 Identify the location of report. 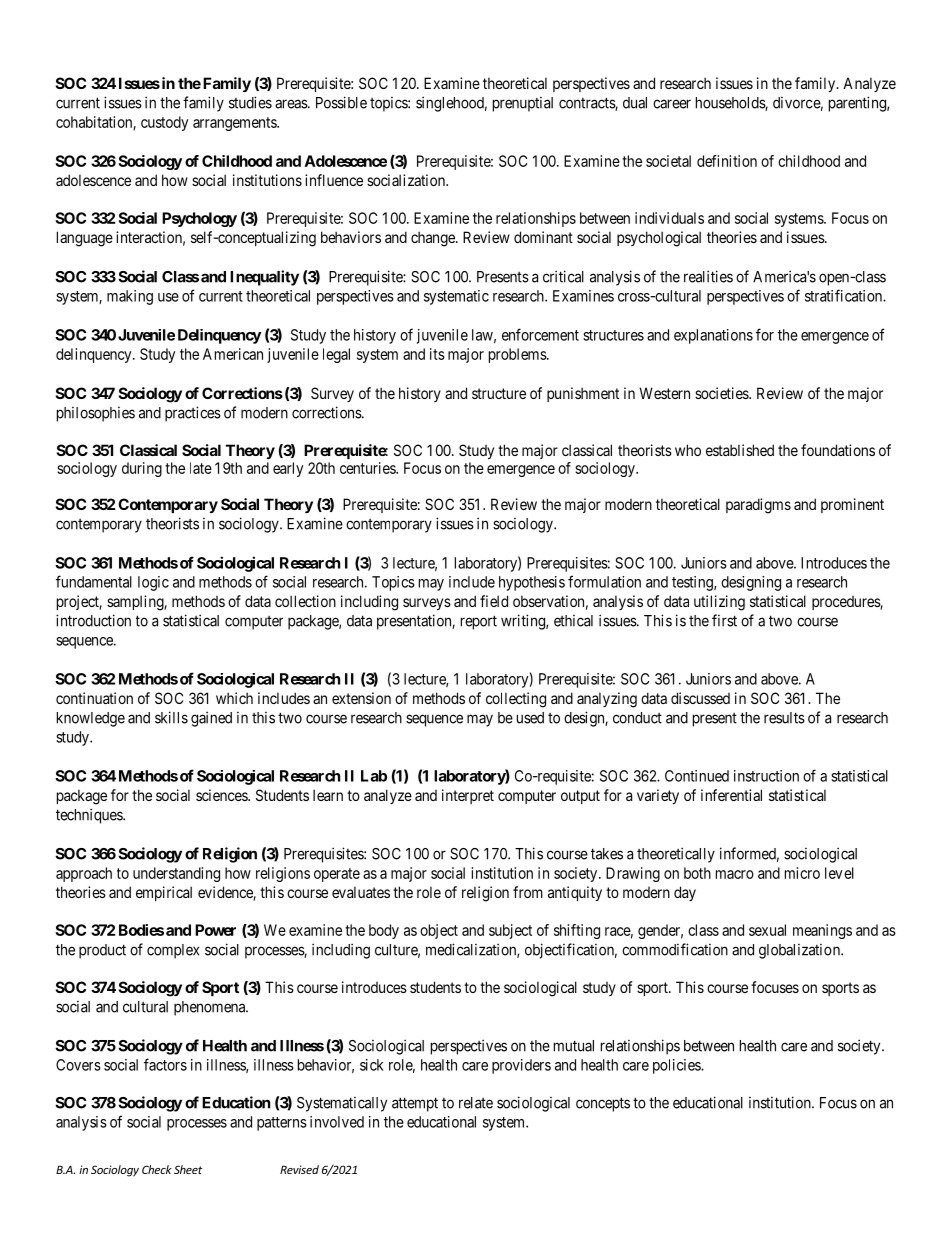
(479, 622).
